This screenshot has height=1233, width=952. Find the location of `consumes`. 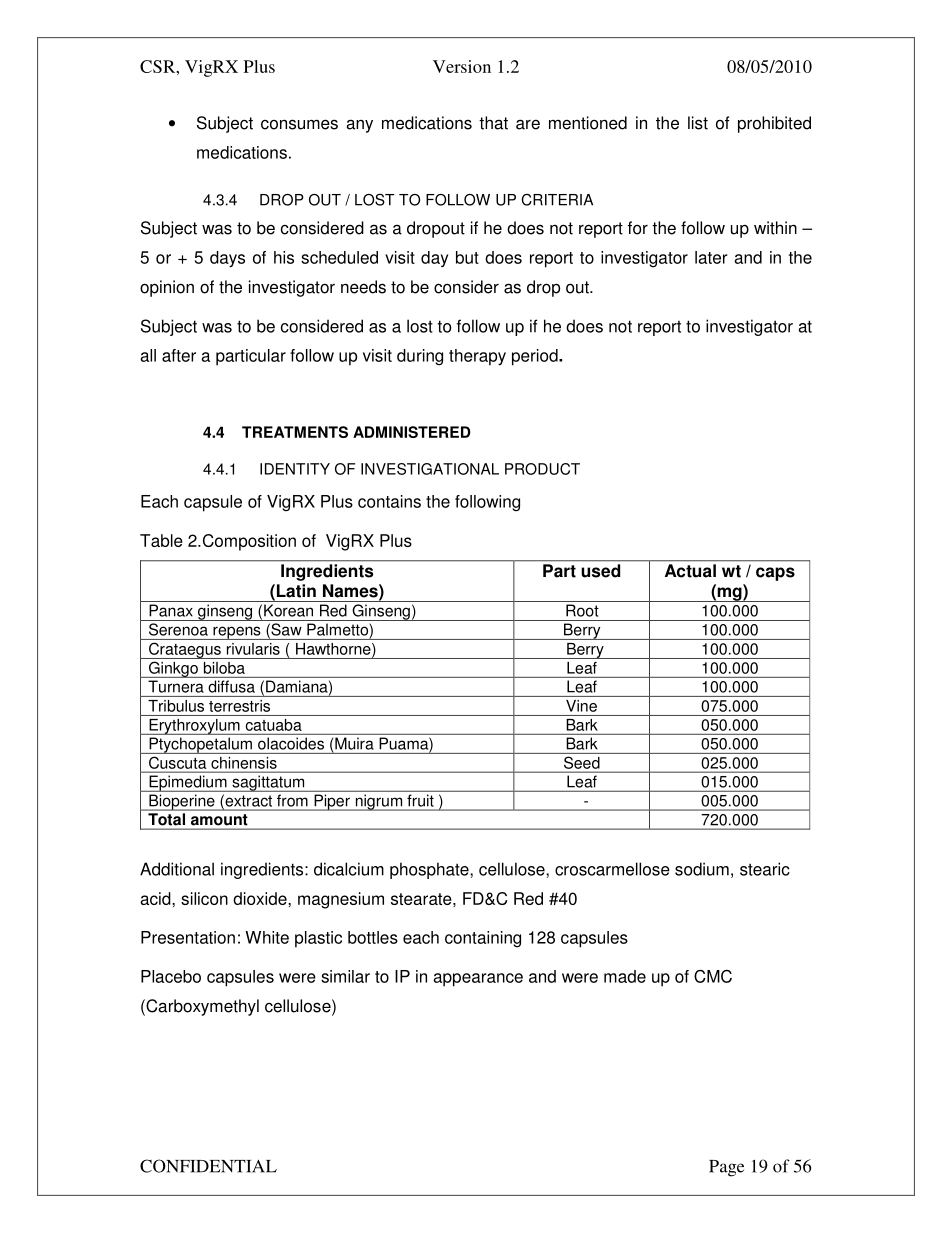

consumes is located at coordinates (299, 124).
